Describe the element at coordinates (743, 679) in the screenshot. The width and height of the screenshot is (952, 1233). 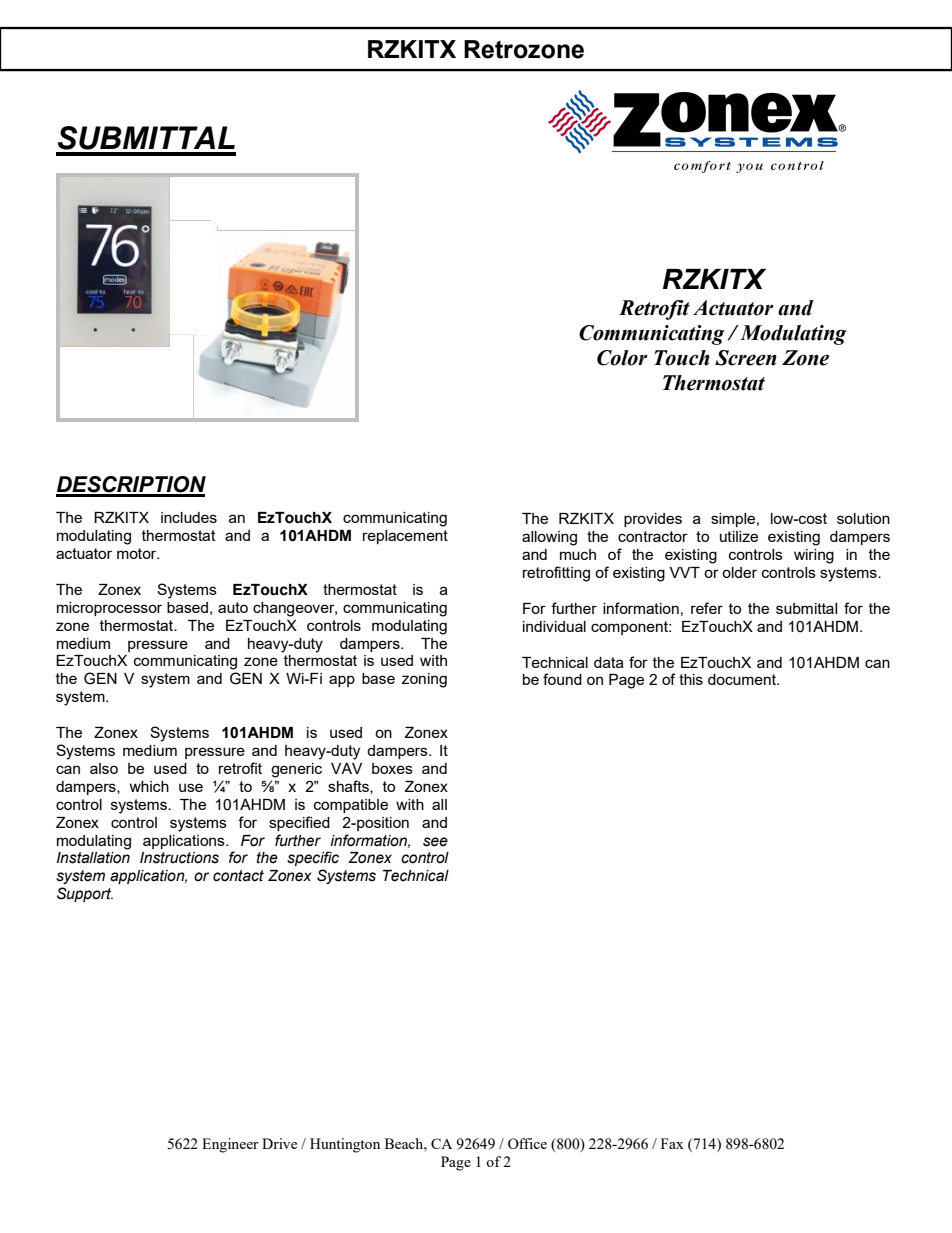
I see `document` at that location.
